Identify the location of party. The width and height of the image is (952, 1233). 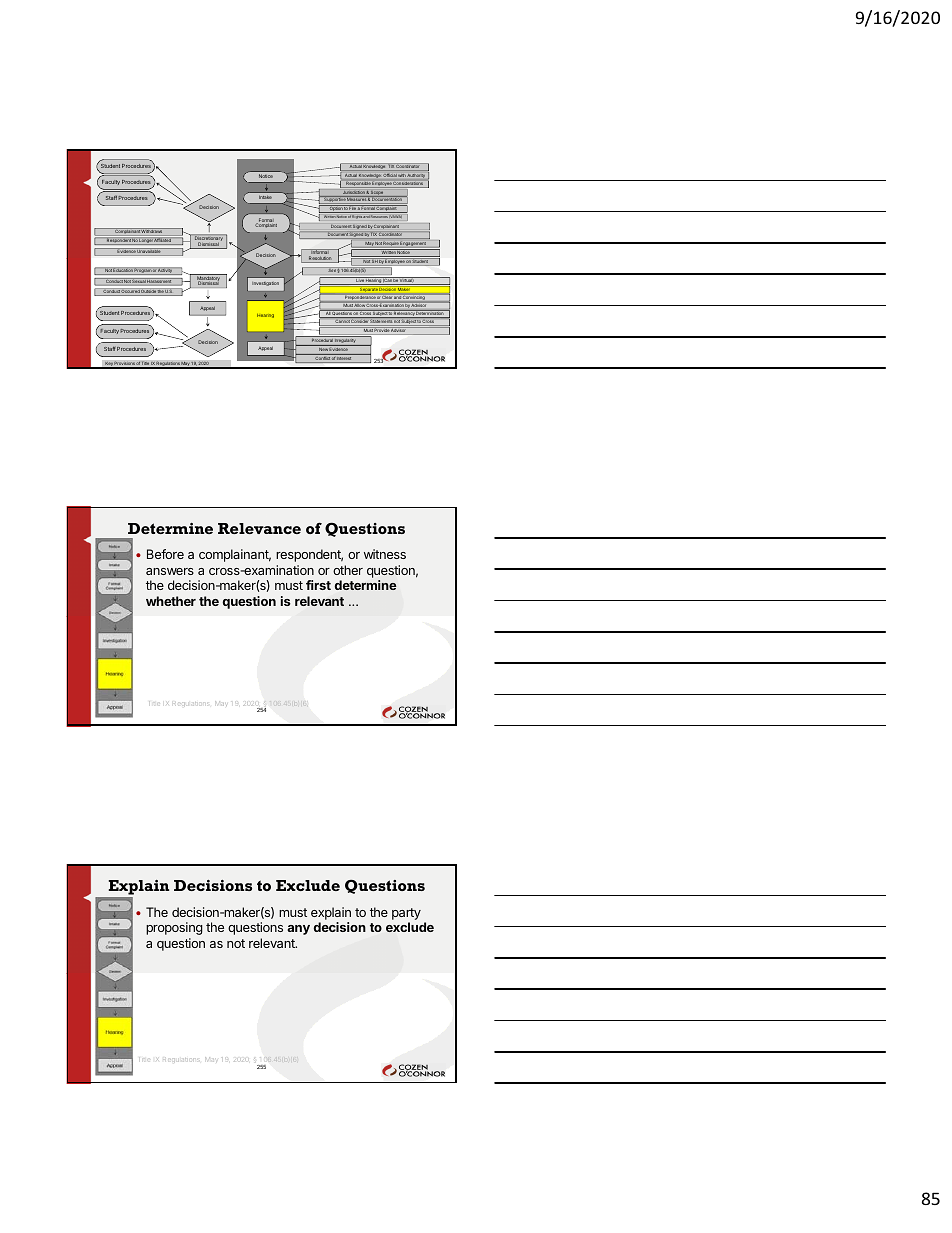
(406, 914).
